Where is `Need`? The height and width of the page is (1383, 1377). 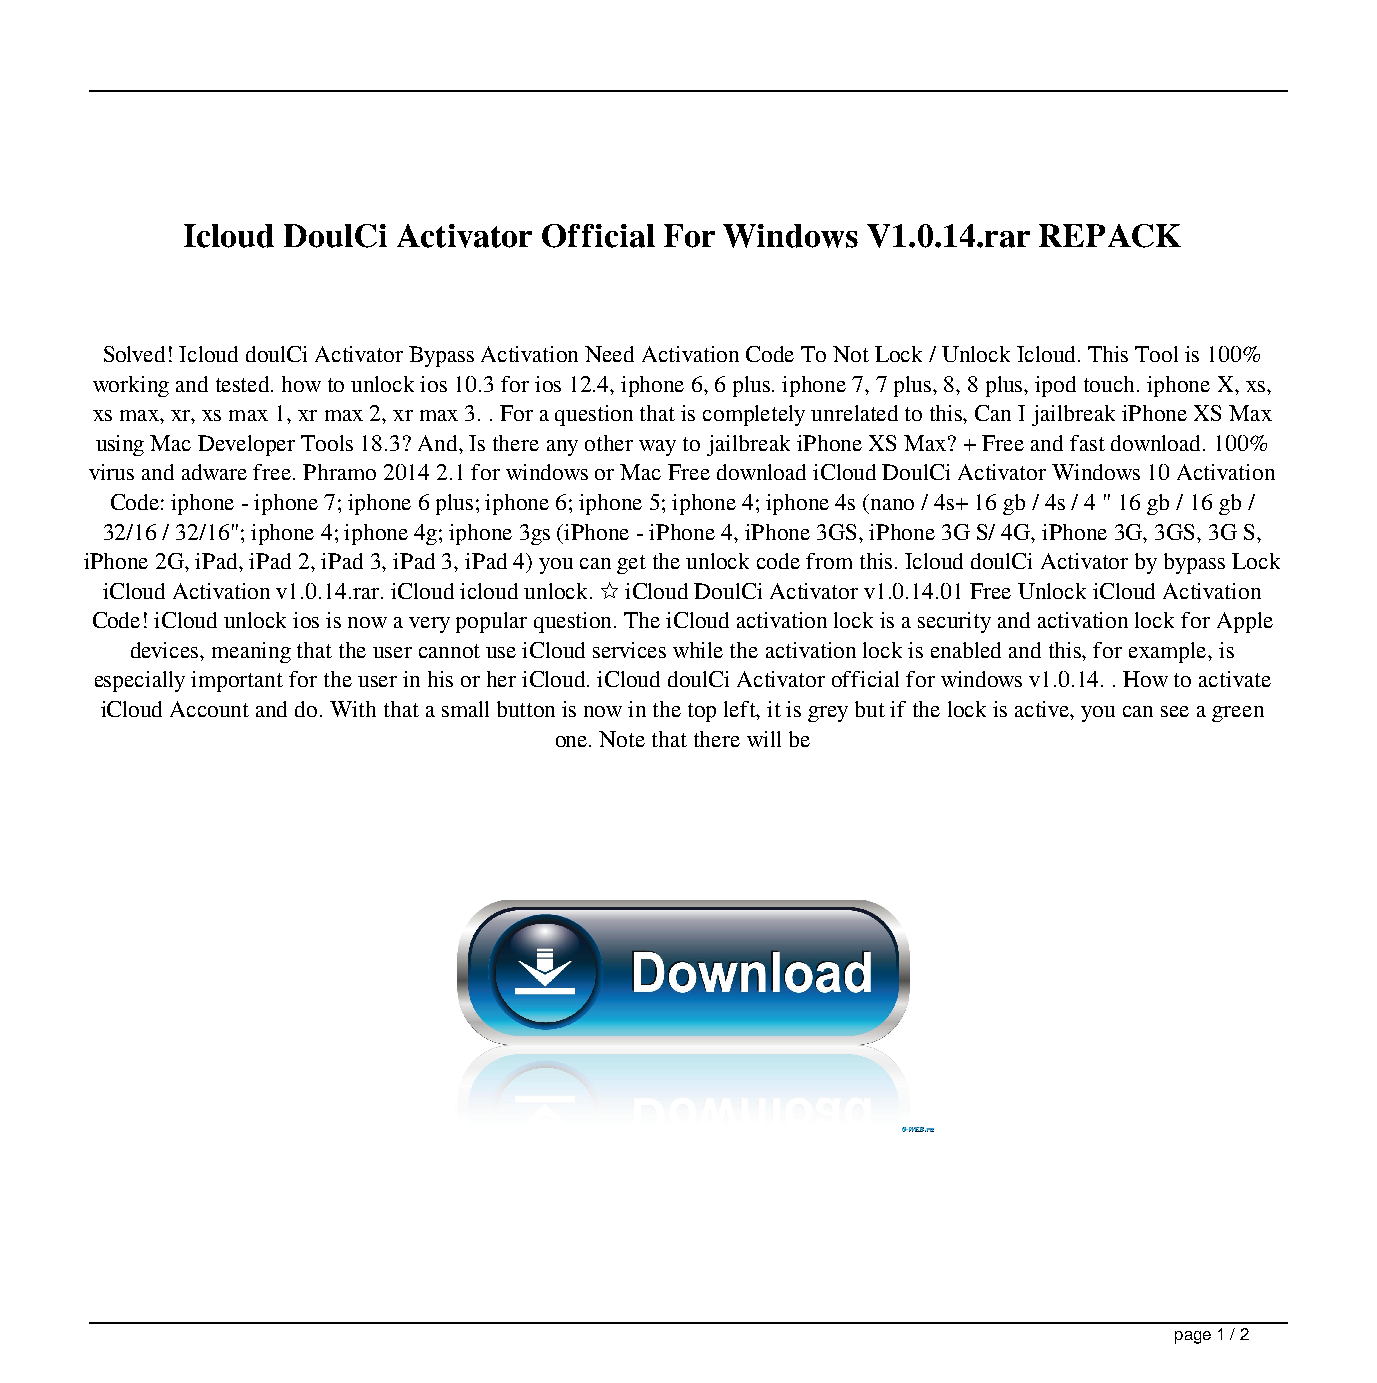 Need is located at coordinates (609, 354).
